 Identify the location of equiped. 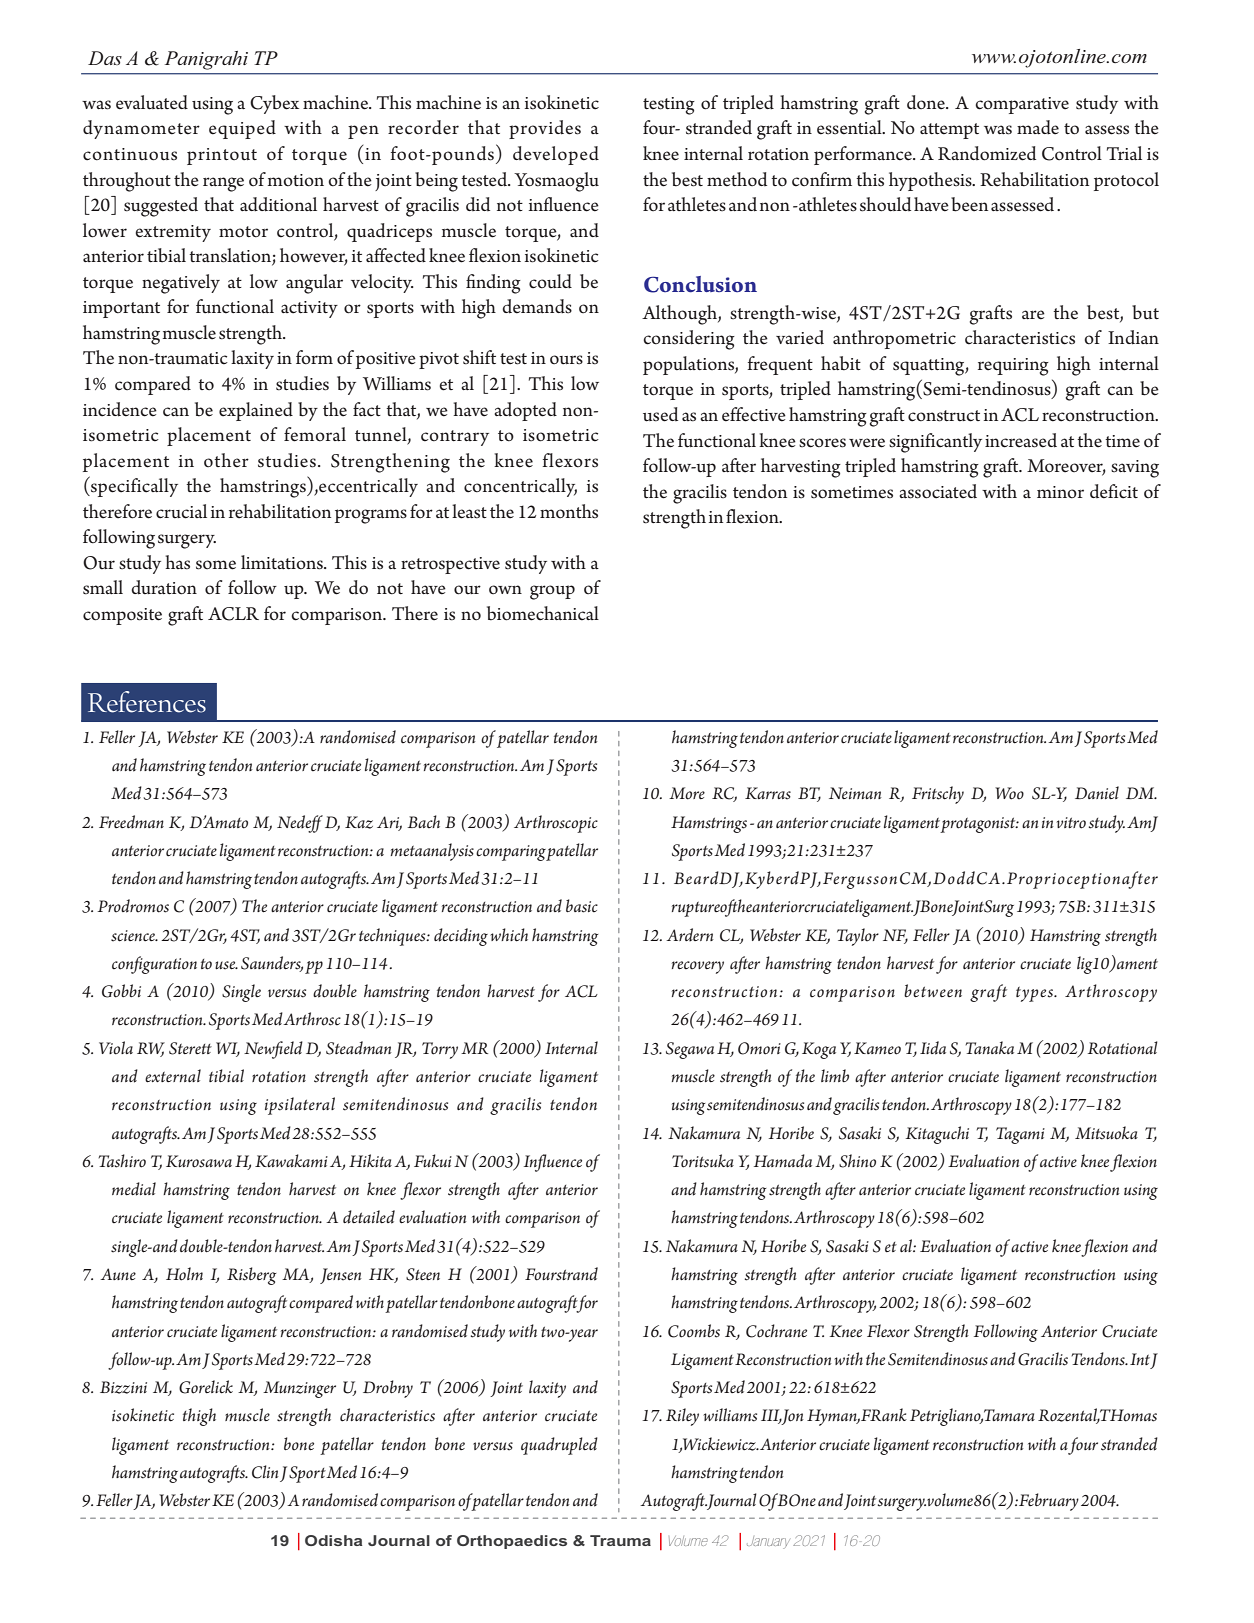
(242, 129).
